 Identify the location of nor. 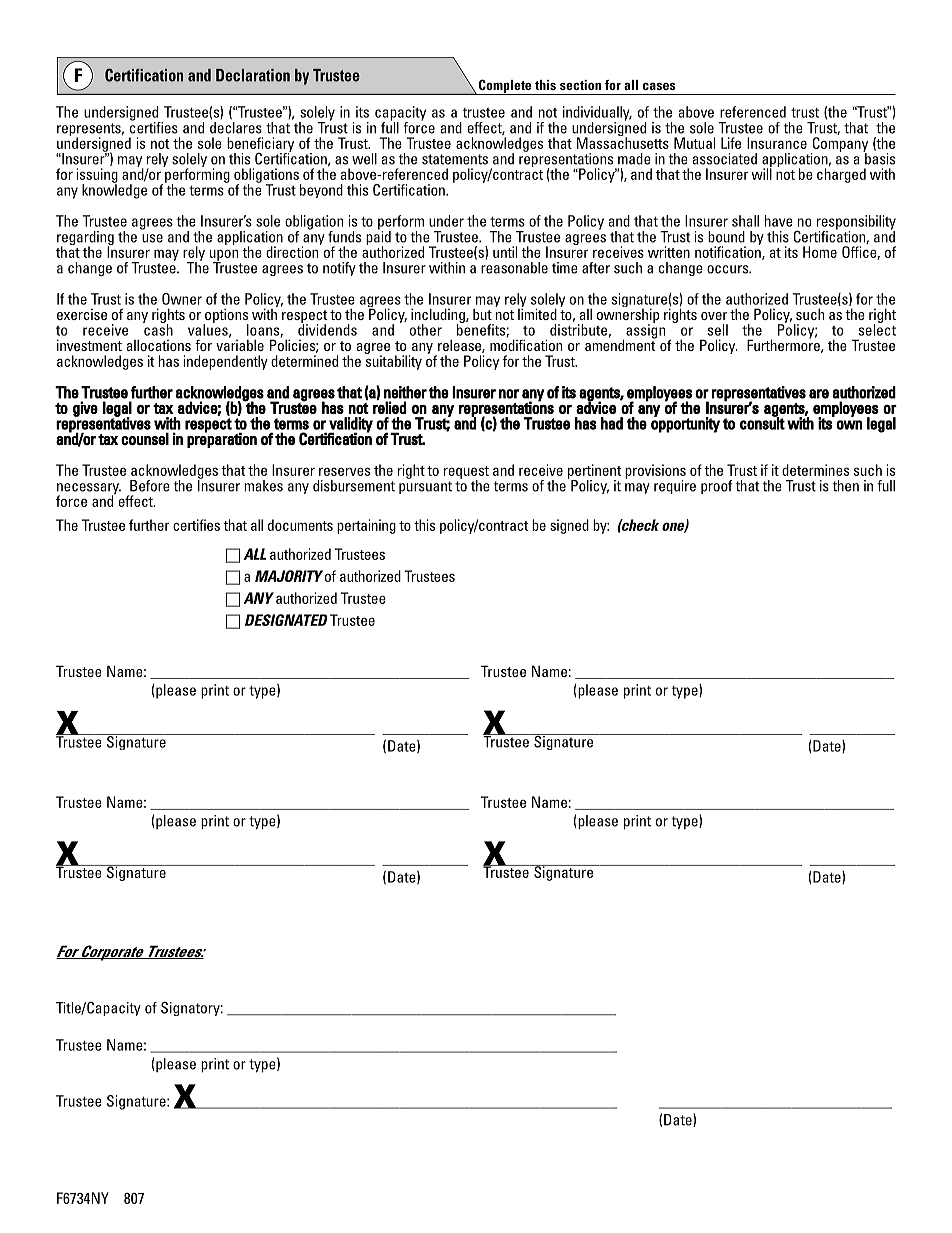
(509, 394).
